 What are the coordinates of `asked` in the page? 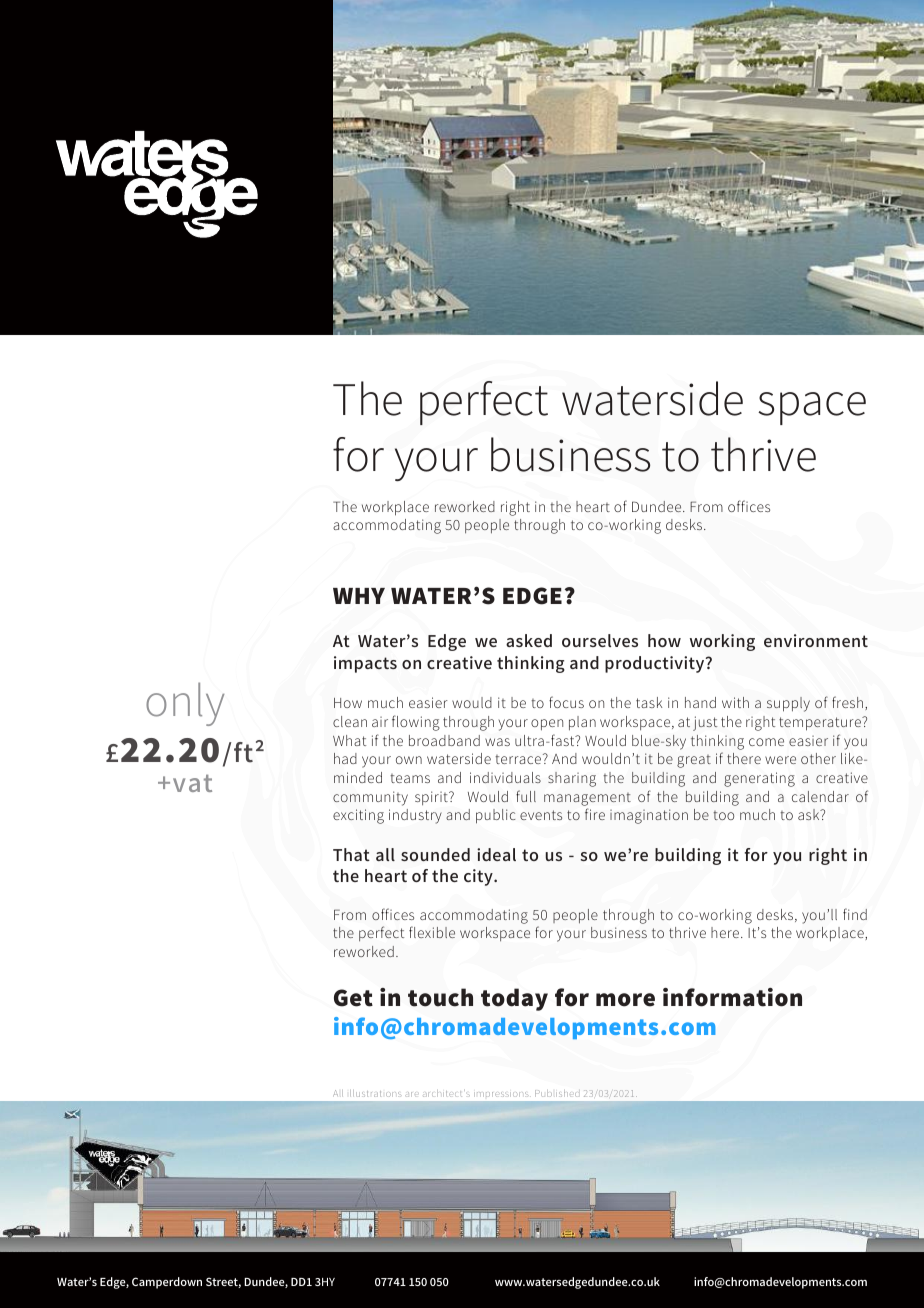 It's located at (529, 640).
